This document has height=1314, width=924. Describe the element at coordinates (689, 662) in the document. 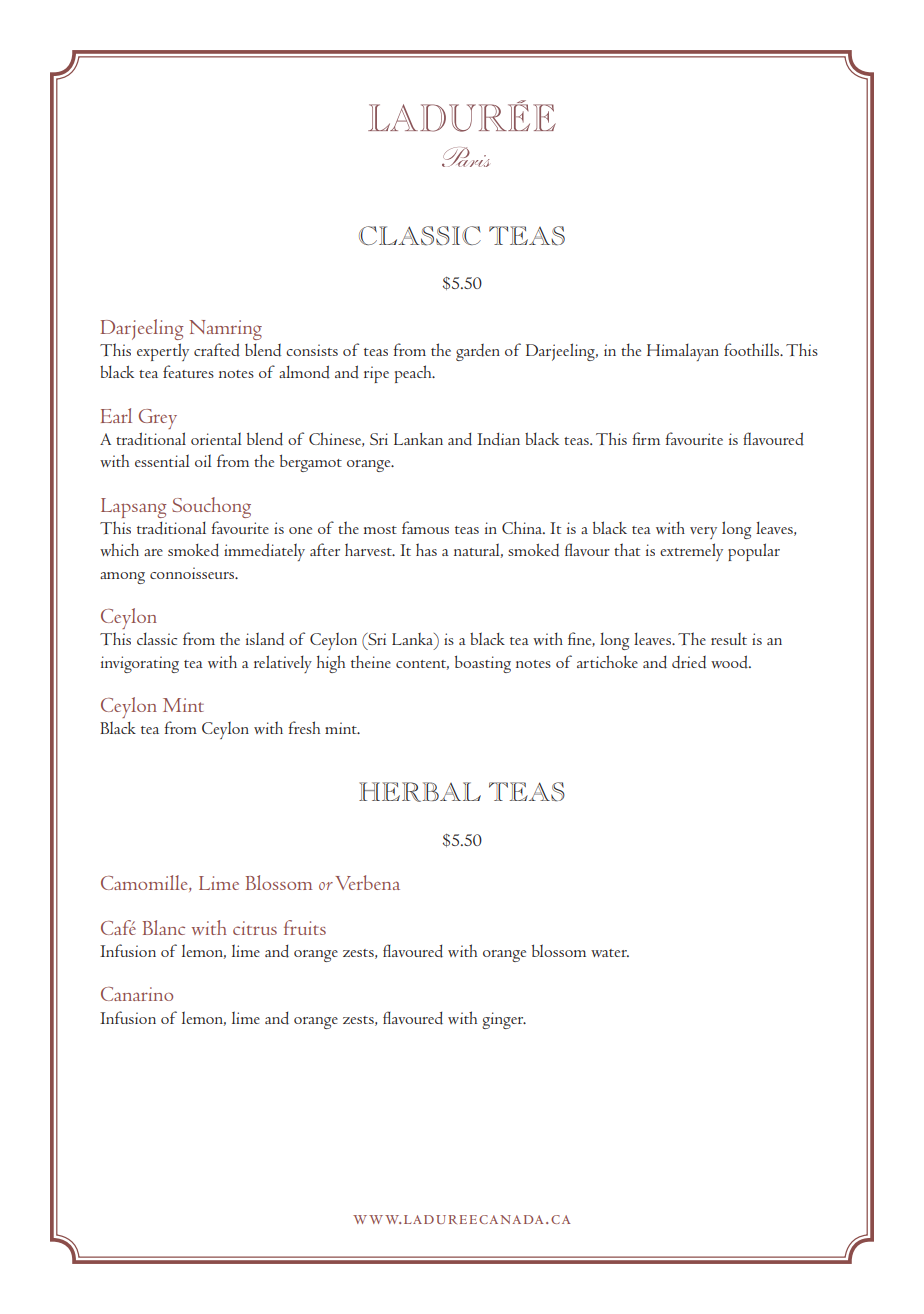

I see `dried` at that location.
